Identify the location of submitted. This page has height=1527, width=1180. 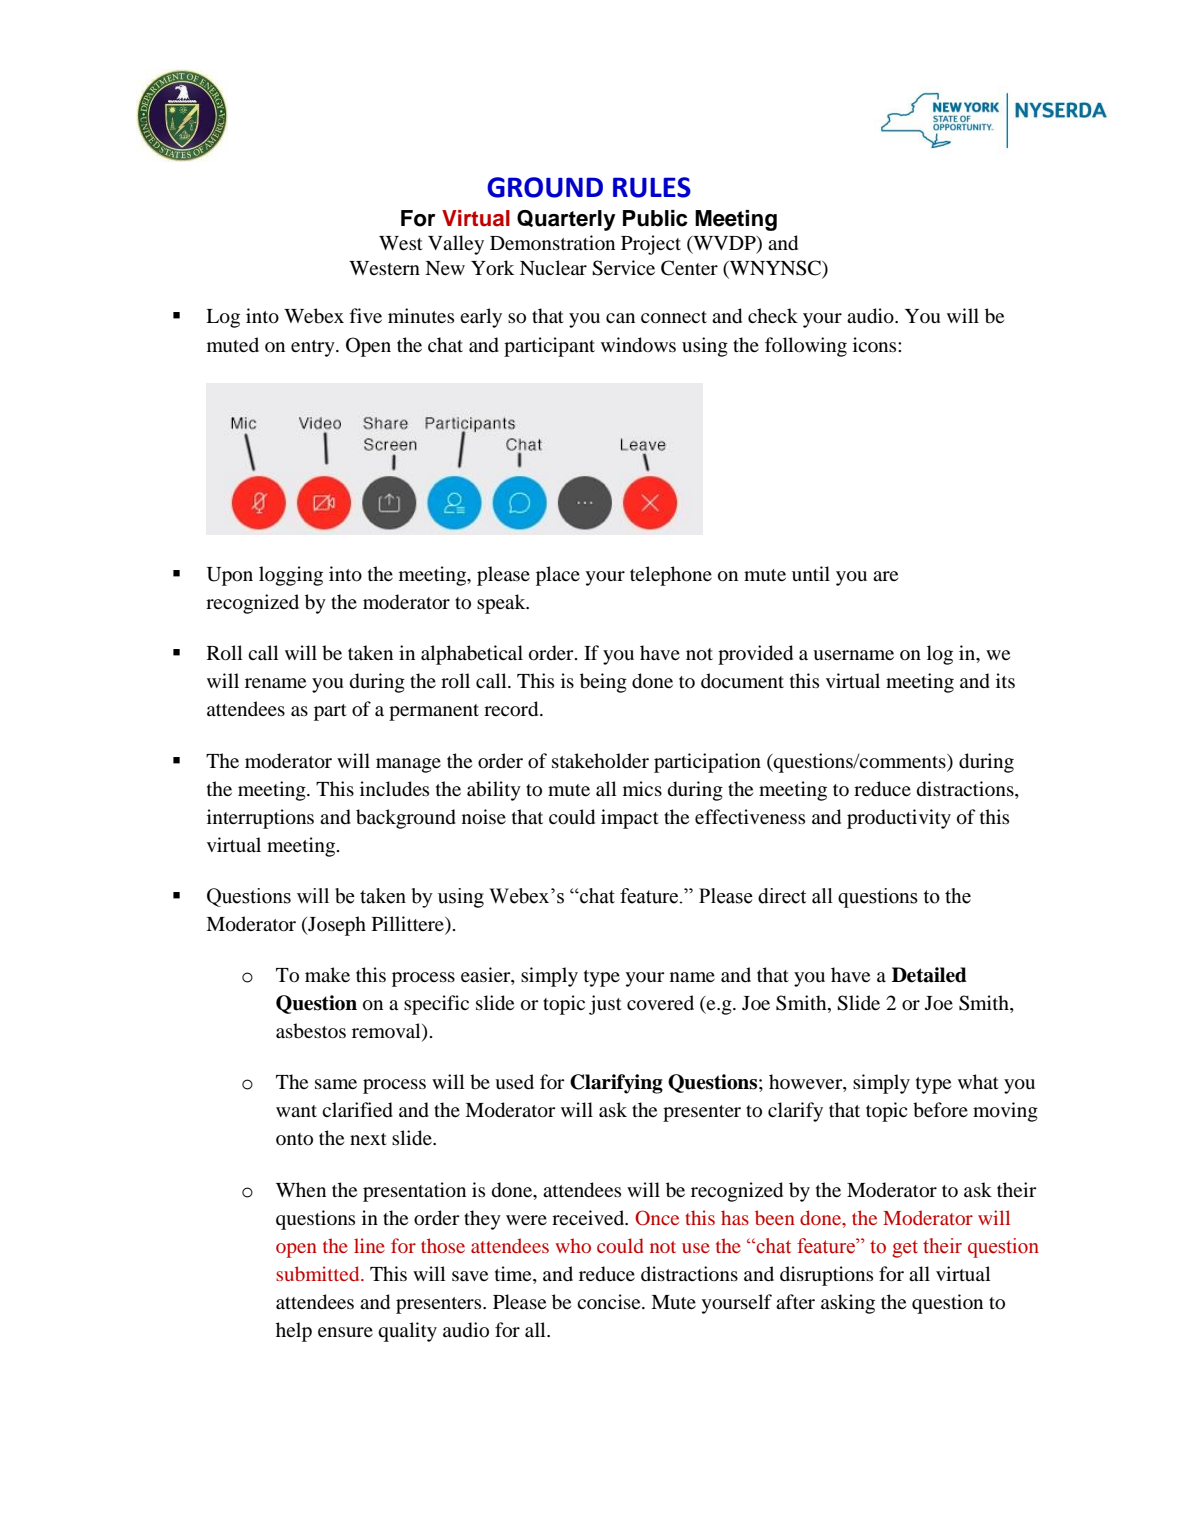
(319, 1273).
